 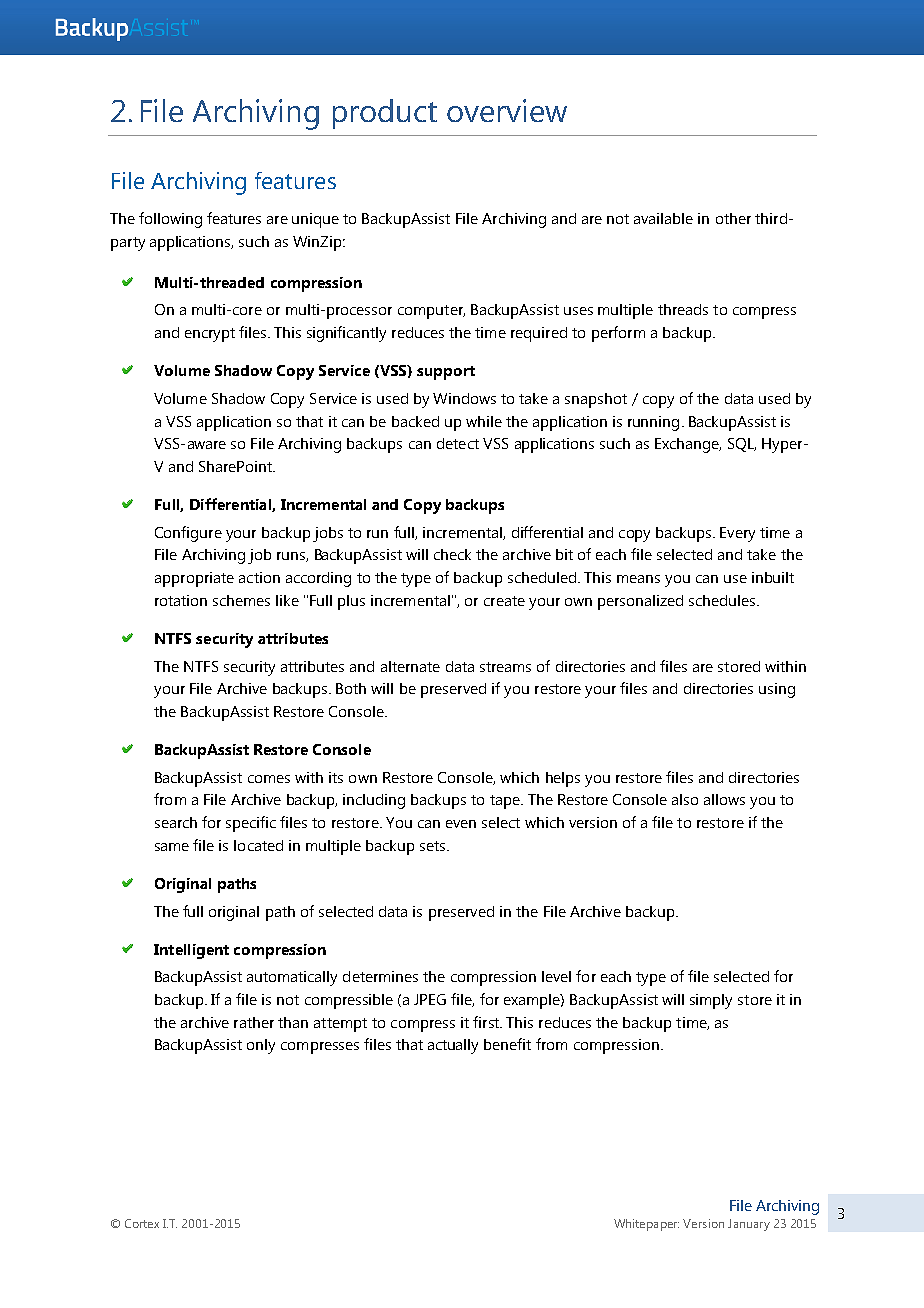 I want to click on actually, so click(x=453, y=1046).
